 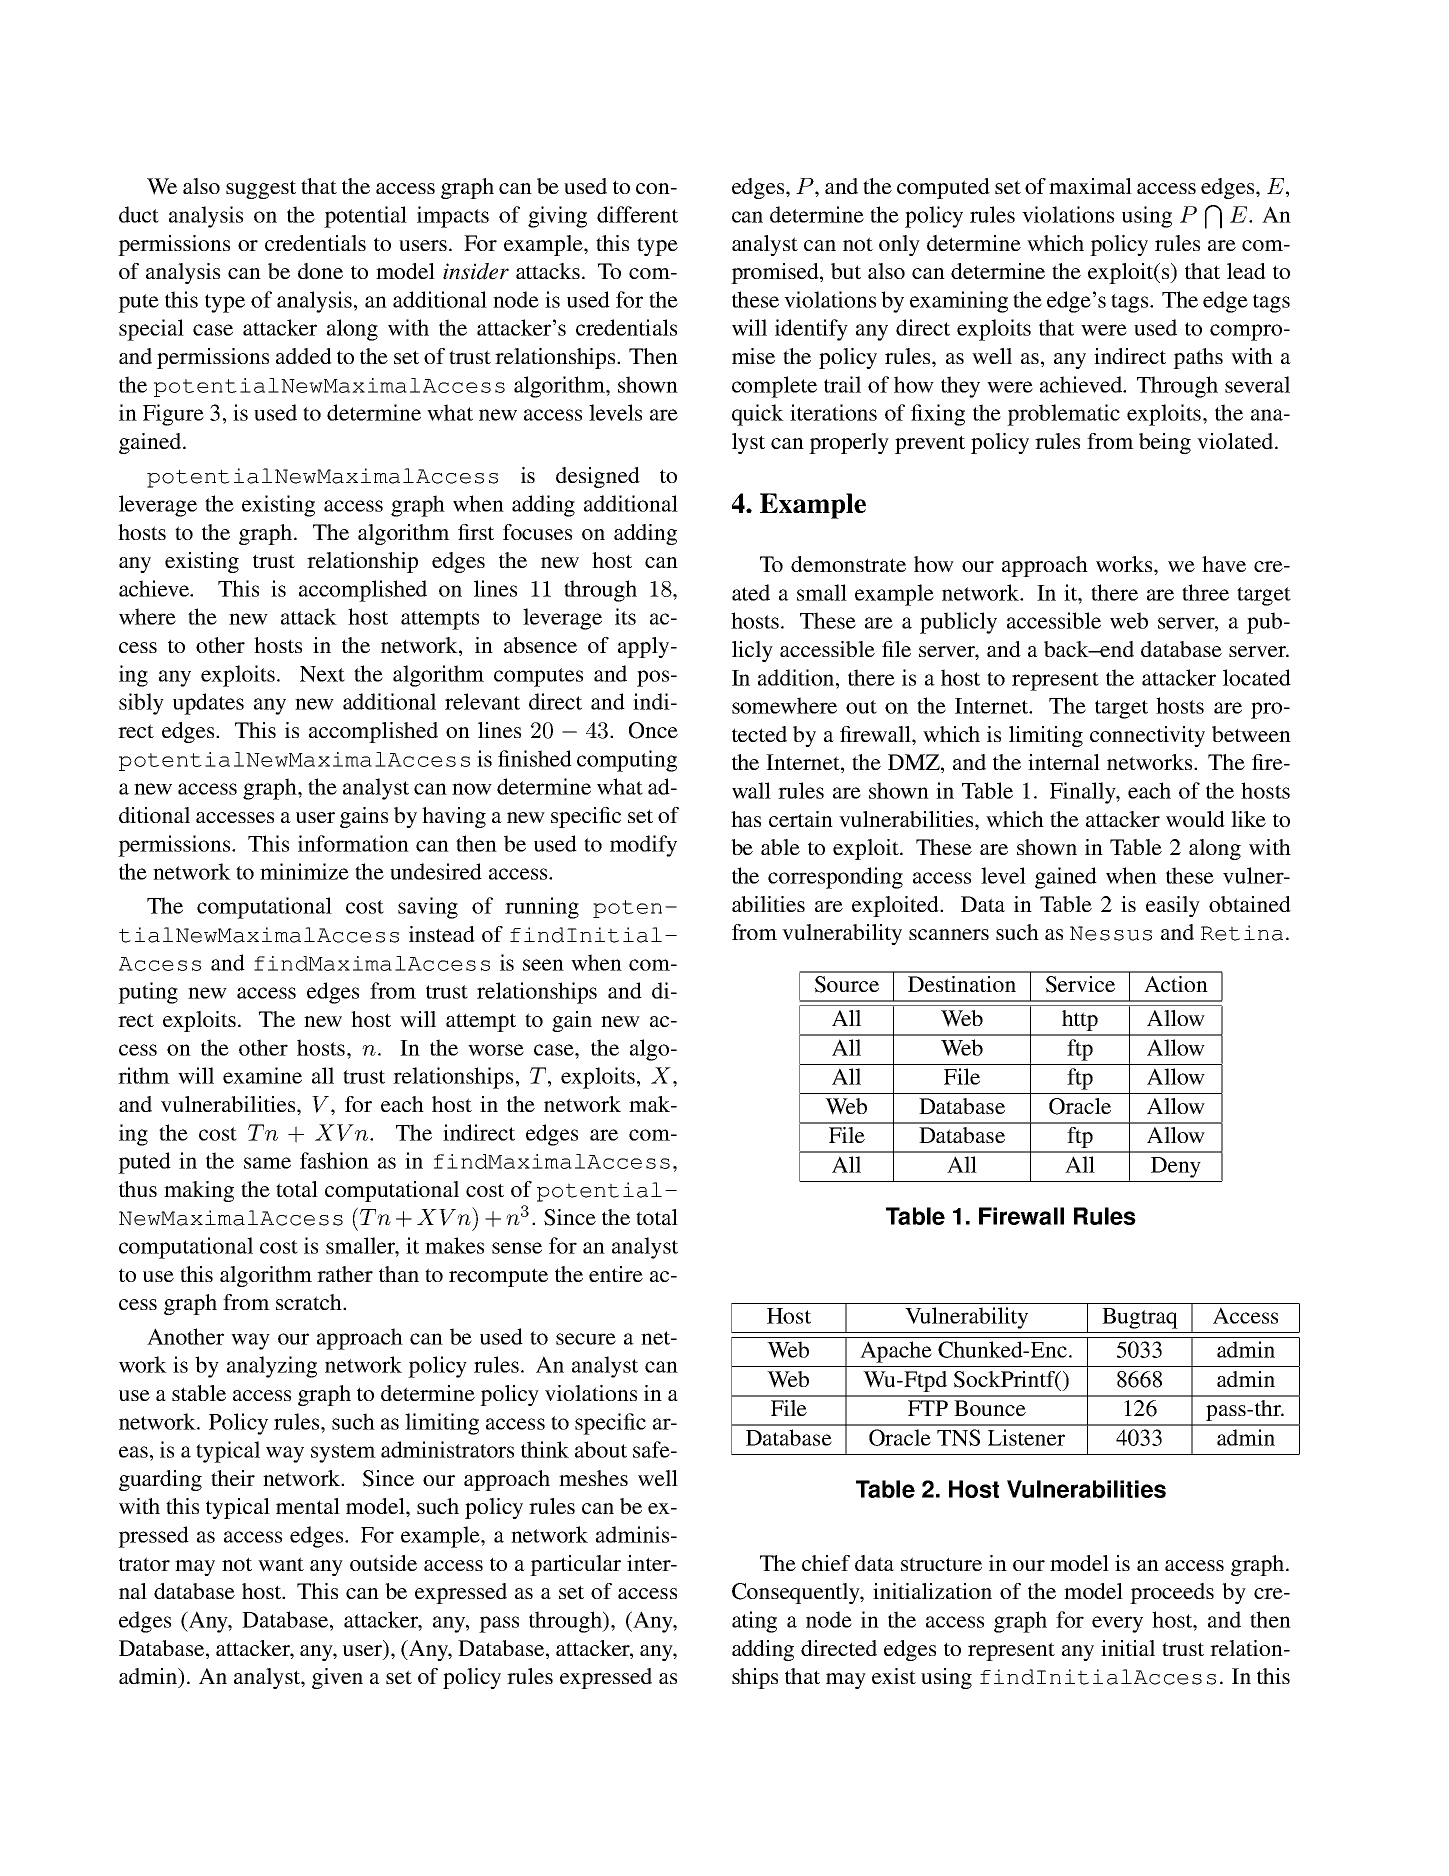 I want to click on suggest, so click(x=261, y=189).
